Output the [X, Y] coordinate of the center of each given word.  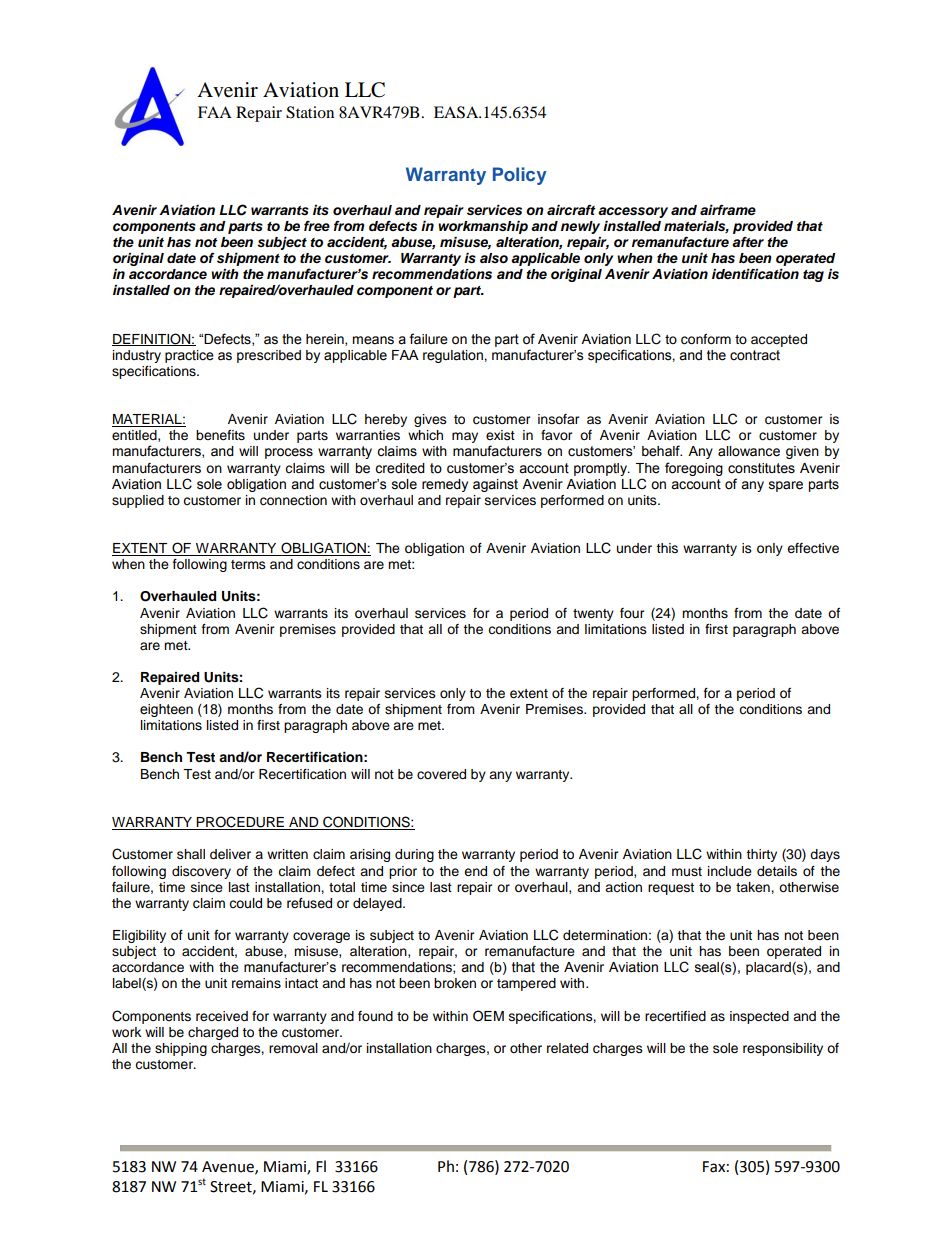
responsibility [783, 1049]
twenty [593, 615]
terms [248, 564]
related [567, 1048]
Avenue [229, 1167]
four [632, 613]
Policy [520, 176]
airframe [728, 210]
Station [310, 112]
